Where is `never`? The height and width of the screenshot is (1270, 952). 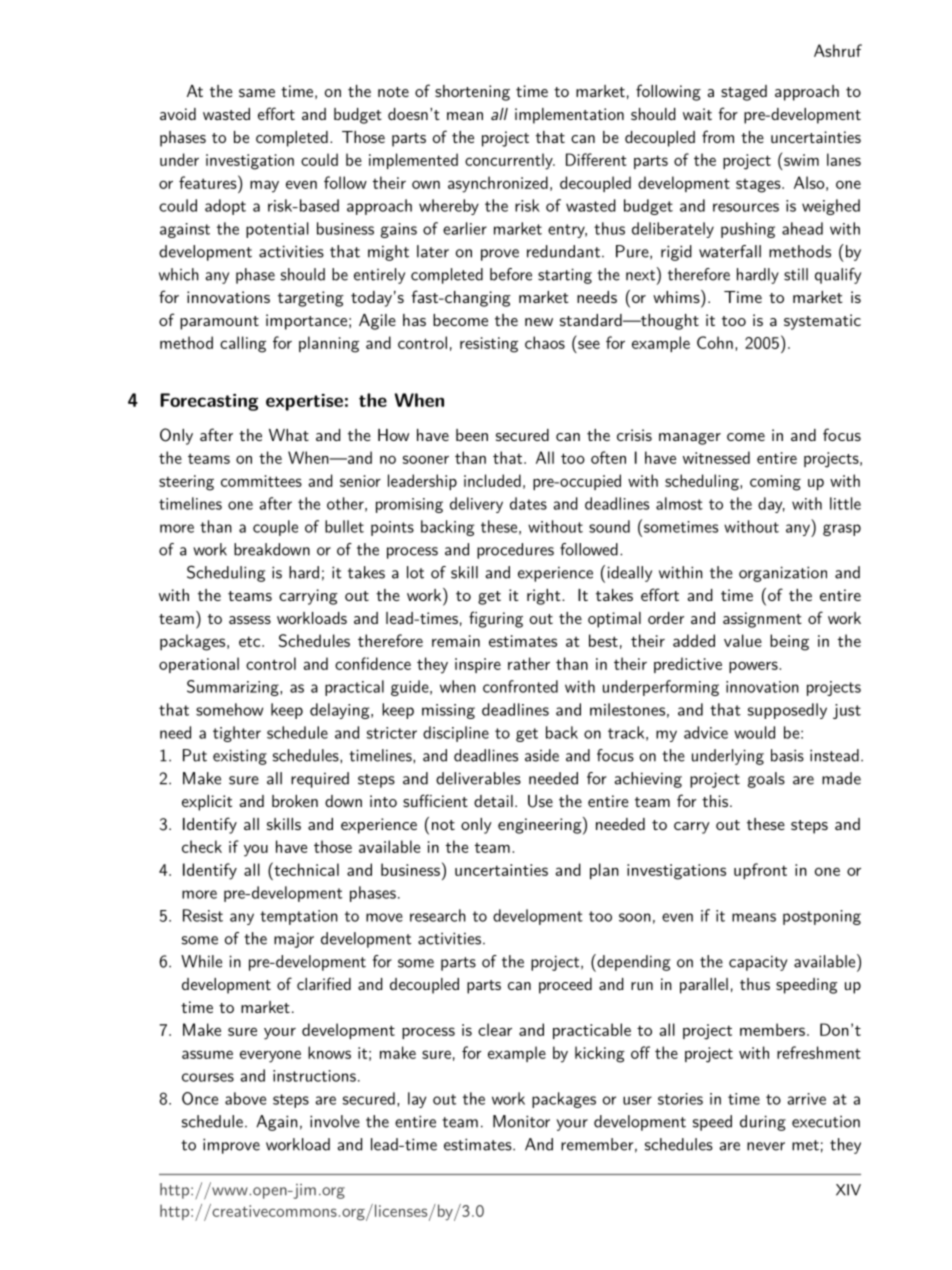 never is located at coordinates (766, 1146).
